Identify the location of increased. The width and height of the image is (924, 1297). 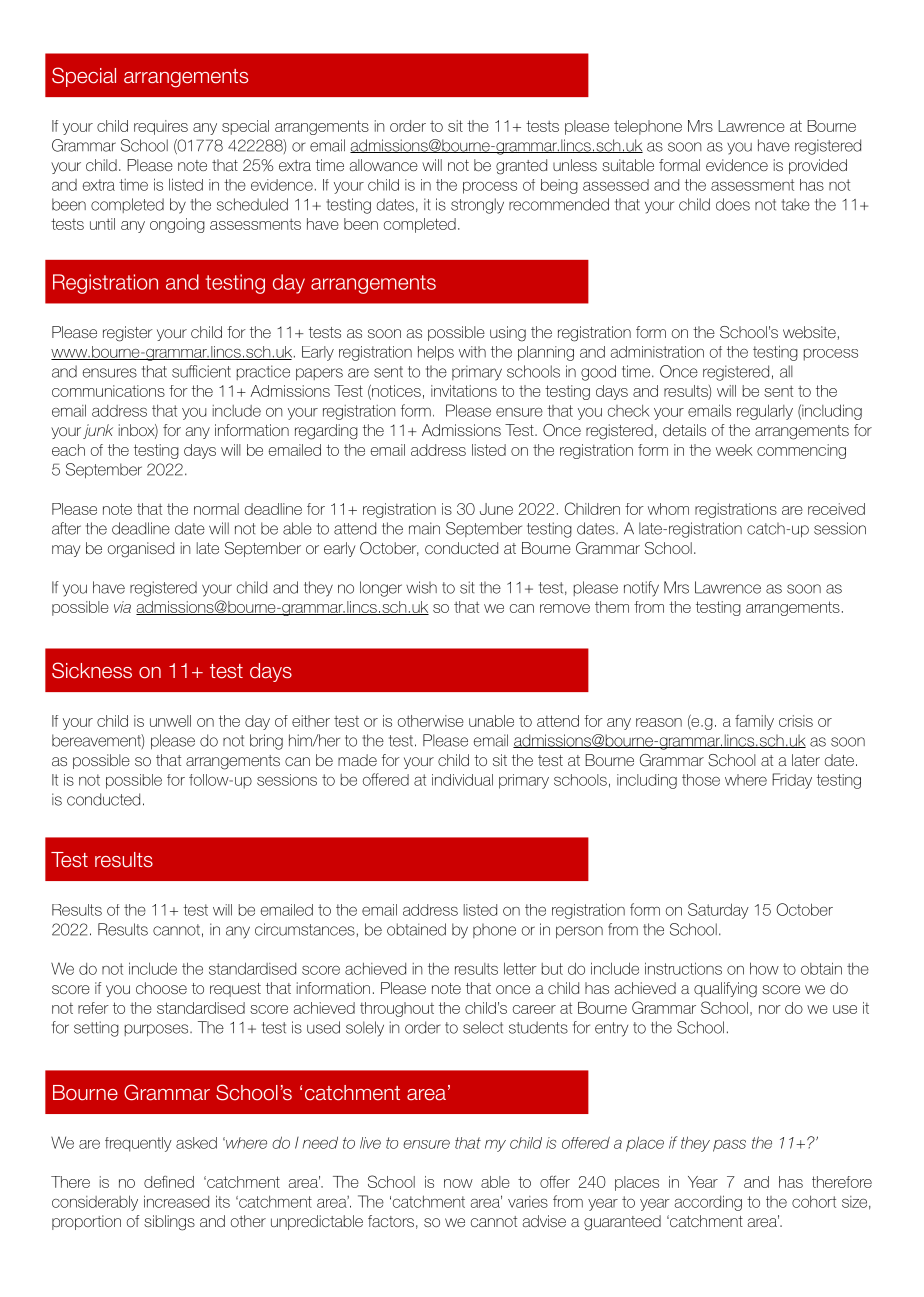
(176, 1201).
